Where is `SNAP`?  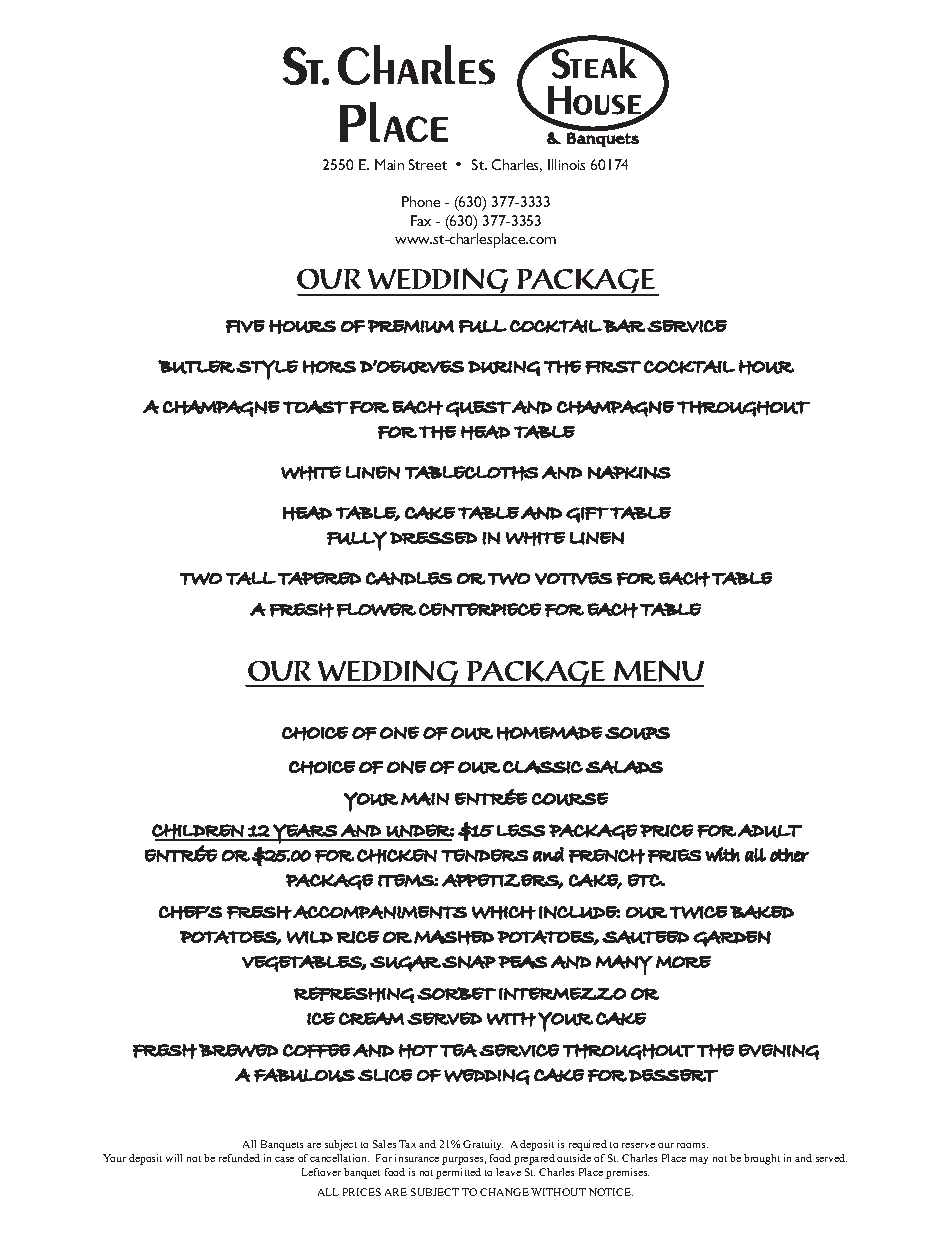 SNAP is located at coordinates (469, 962).
